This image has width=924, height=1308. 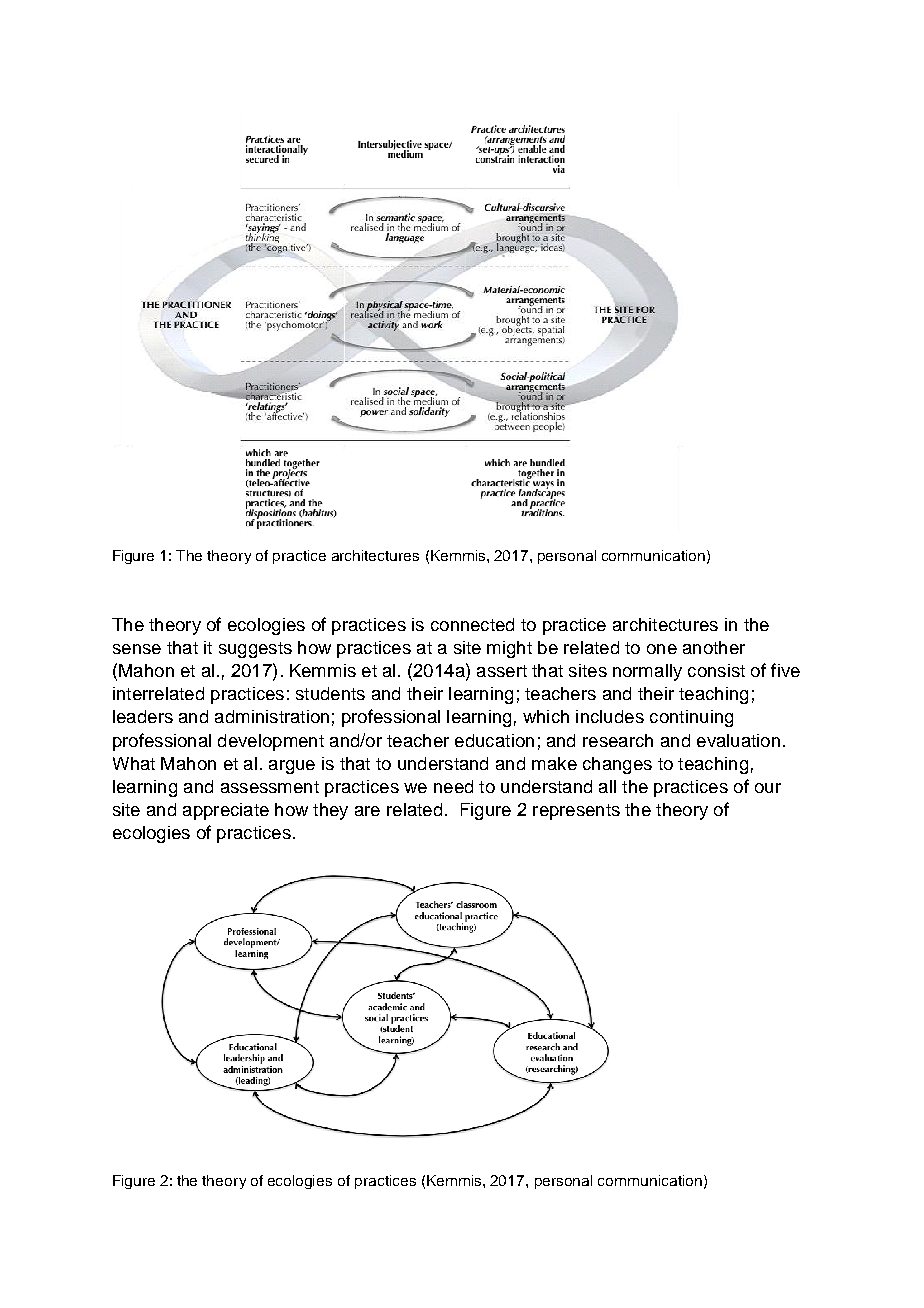 I want to click on connected, so click(x=472, y=624).
